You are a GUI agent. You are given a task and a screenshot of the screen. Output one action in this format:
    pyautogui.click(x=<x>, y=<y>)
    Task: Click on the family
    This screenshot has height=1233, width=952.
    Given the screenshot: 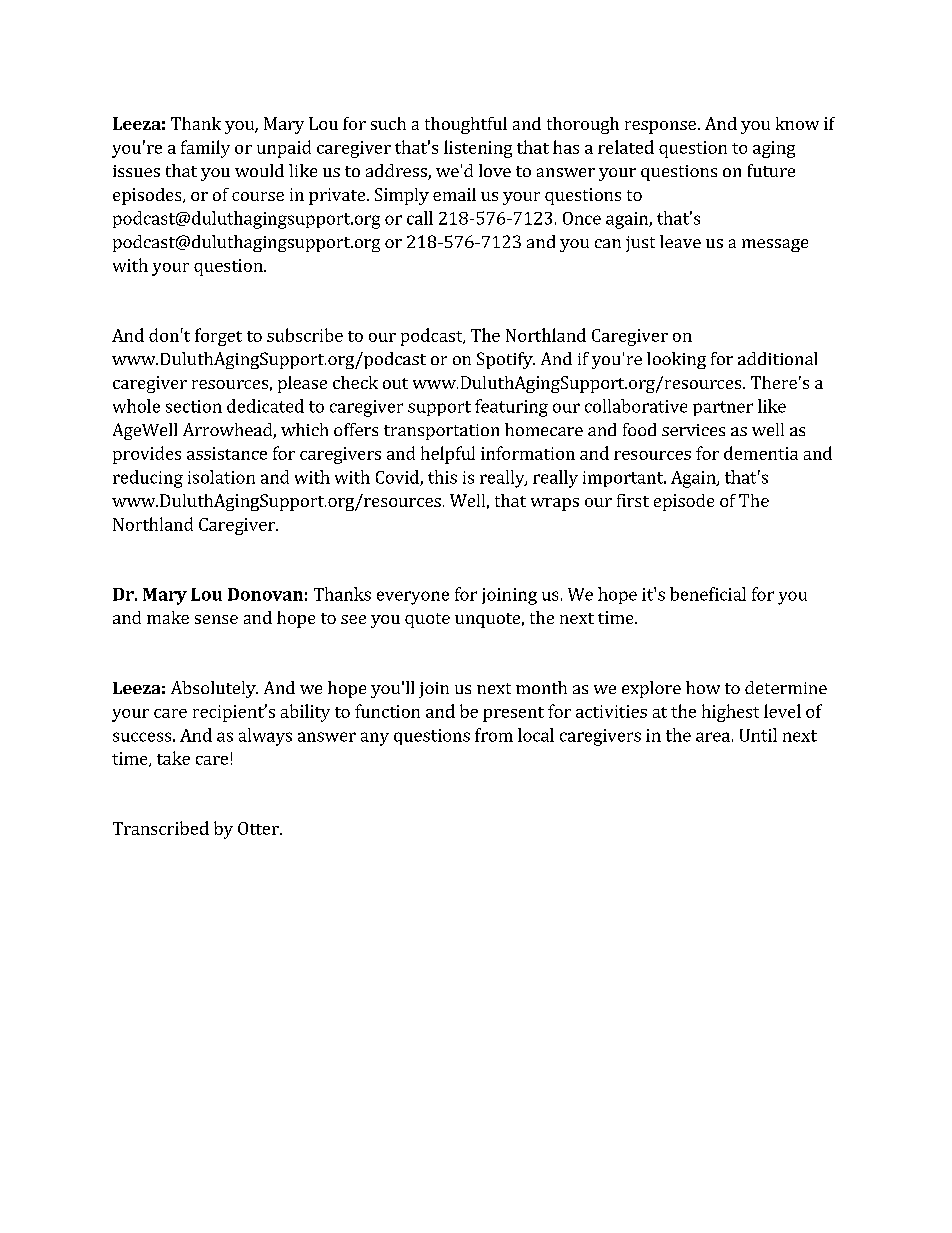 What is the action you would take?
    pyautogui.click(x=205, y=149)
